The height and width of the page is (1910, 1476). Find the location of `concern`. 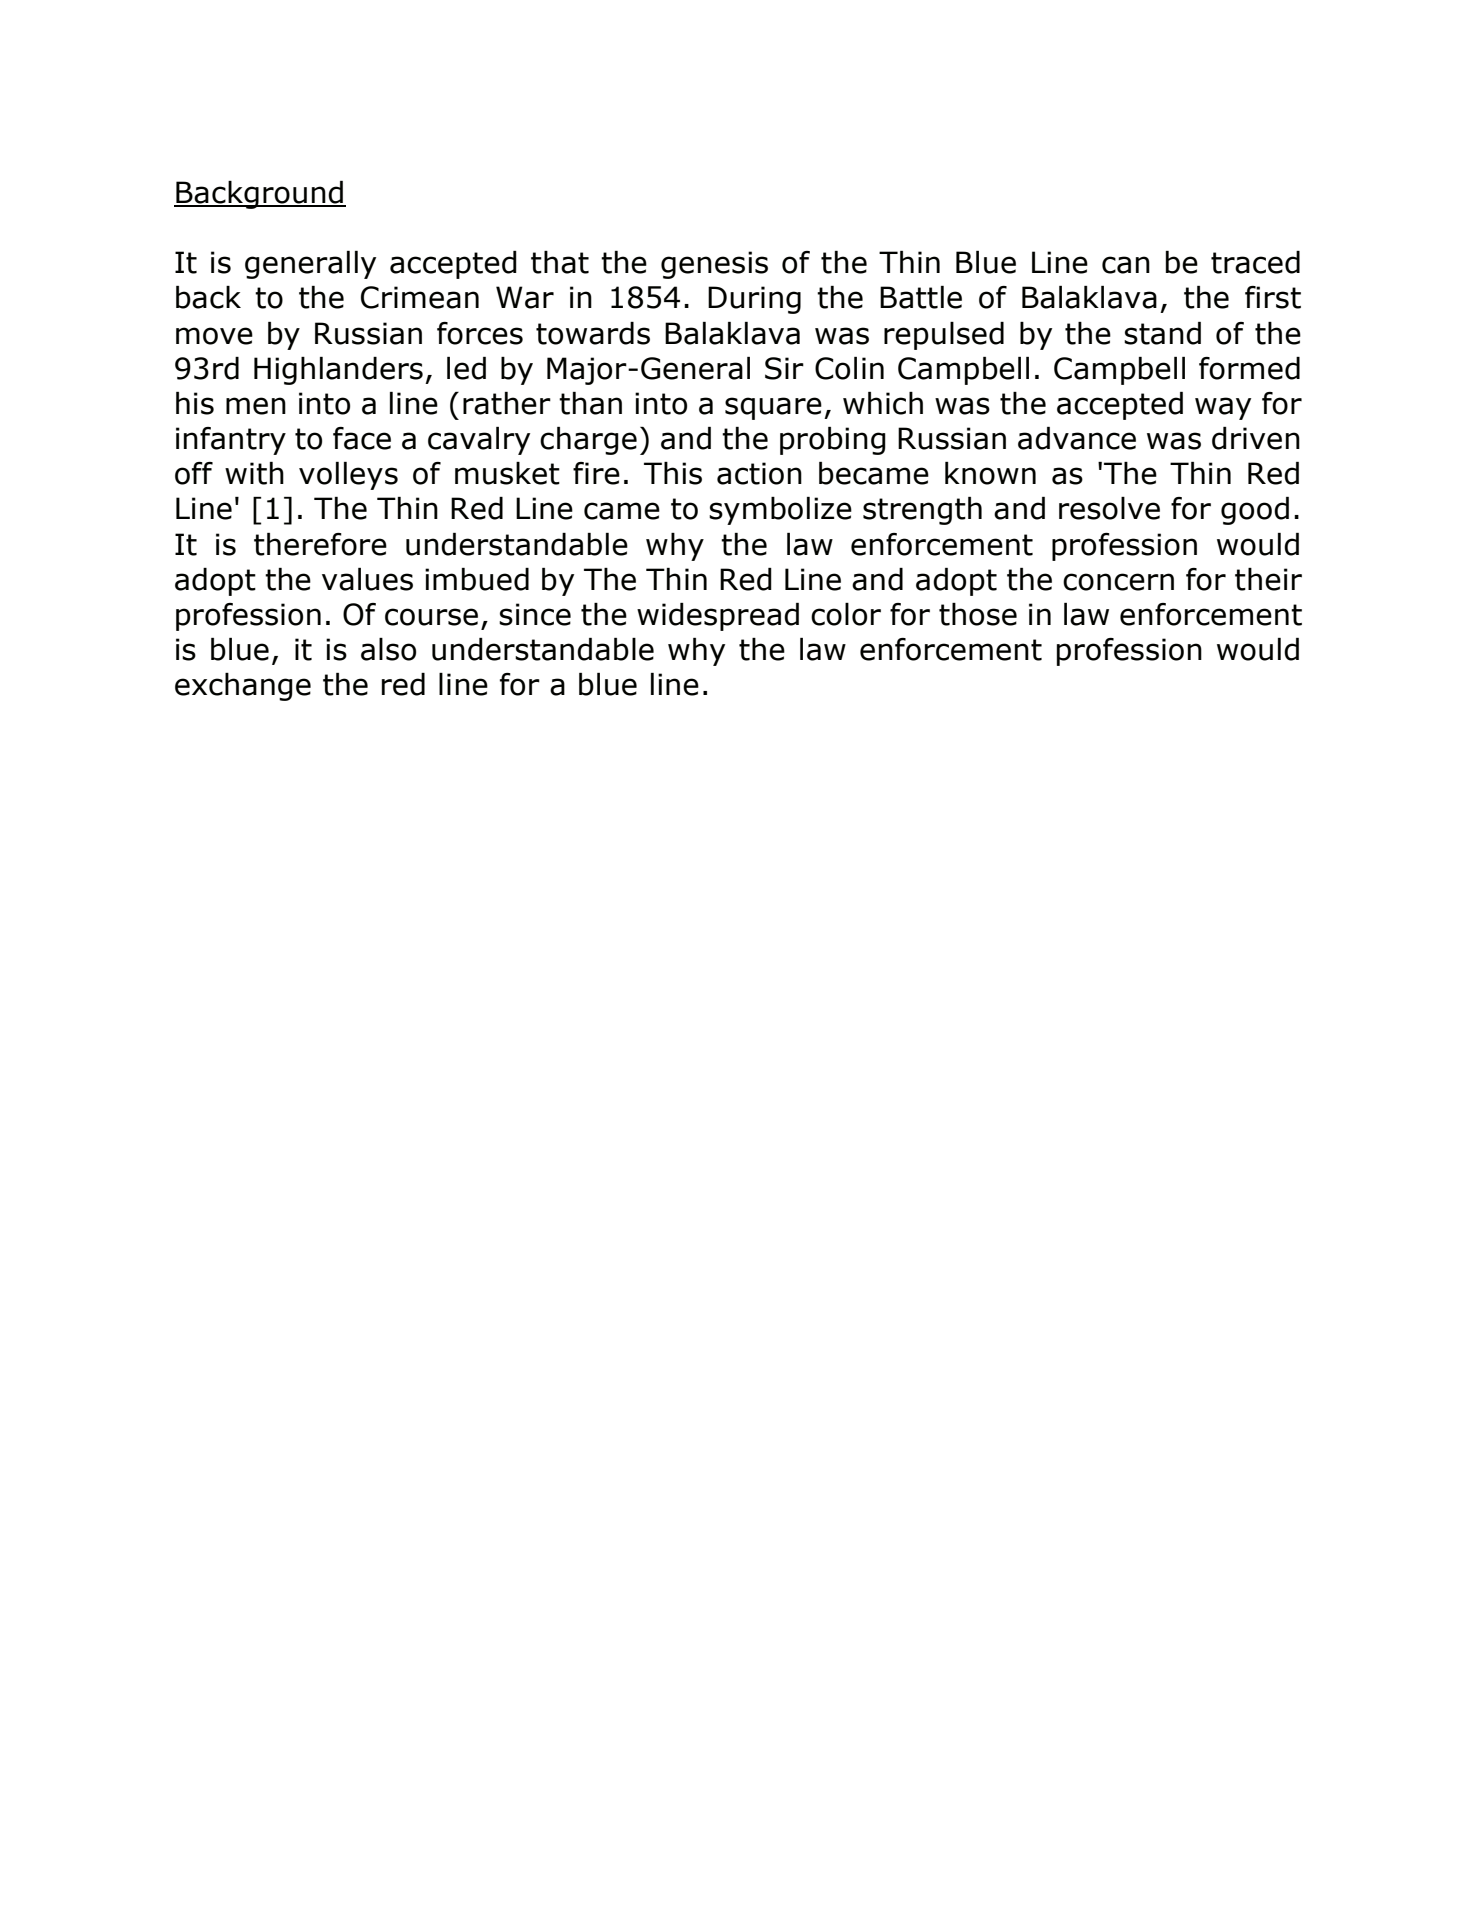

concern is located at coordinates (1118, 582).
